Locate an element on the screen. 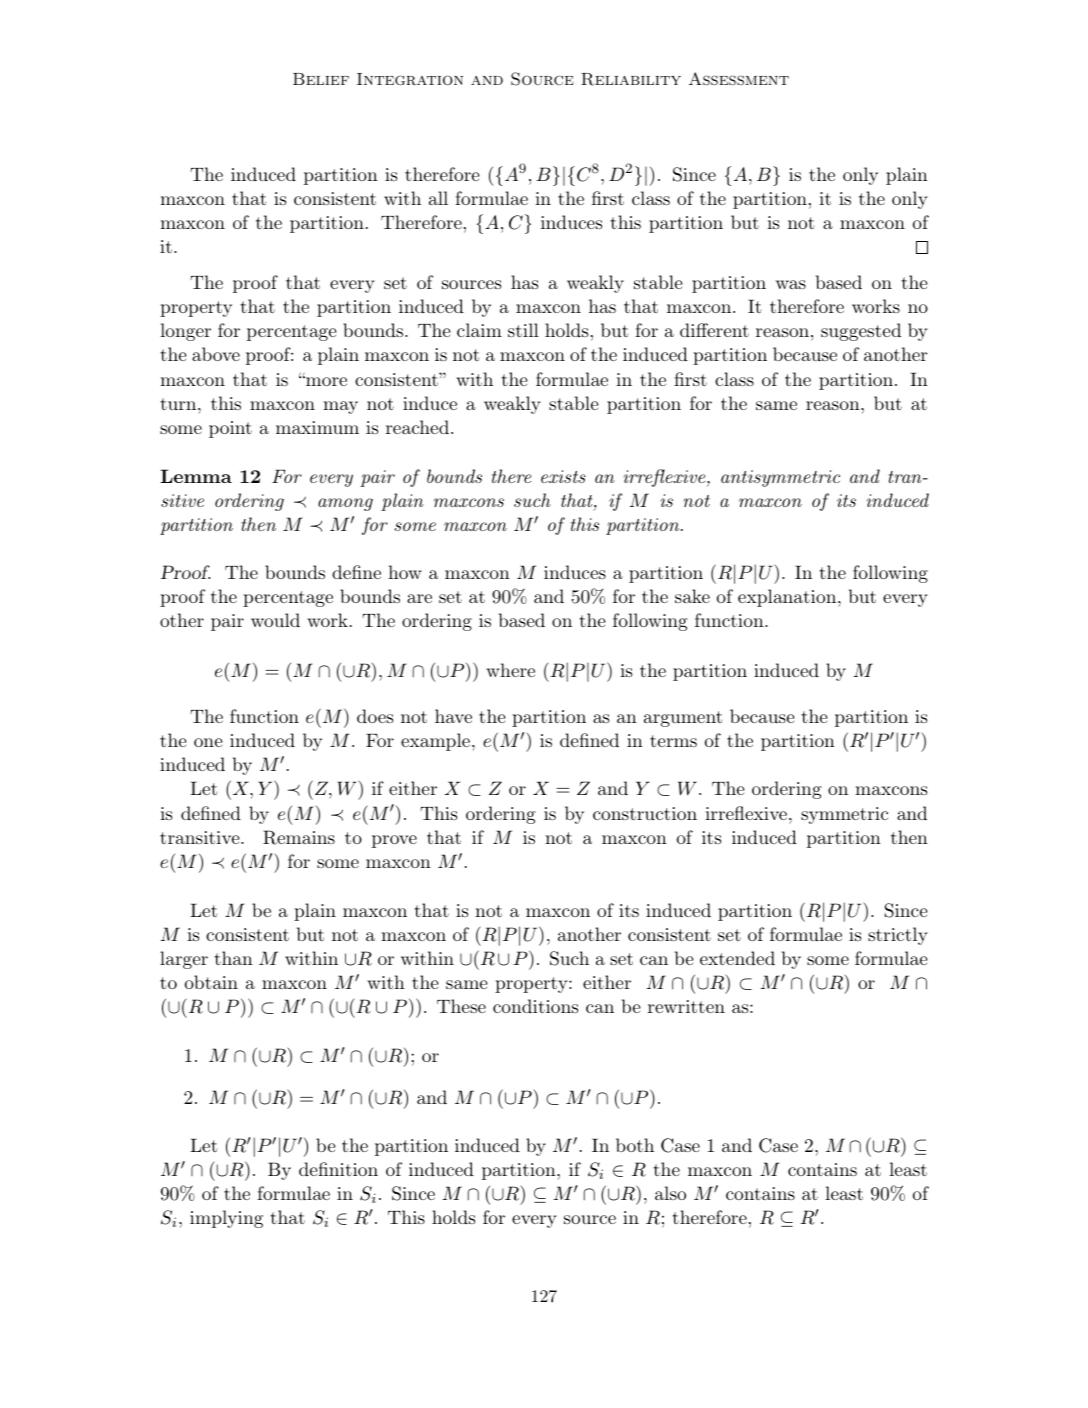 The height and width of the screenshot is (1408, 1088). exists is located at coordinates (563, 476).
